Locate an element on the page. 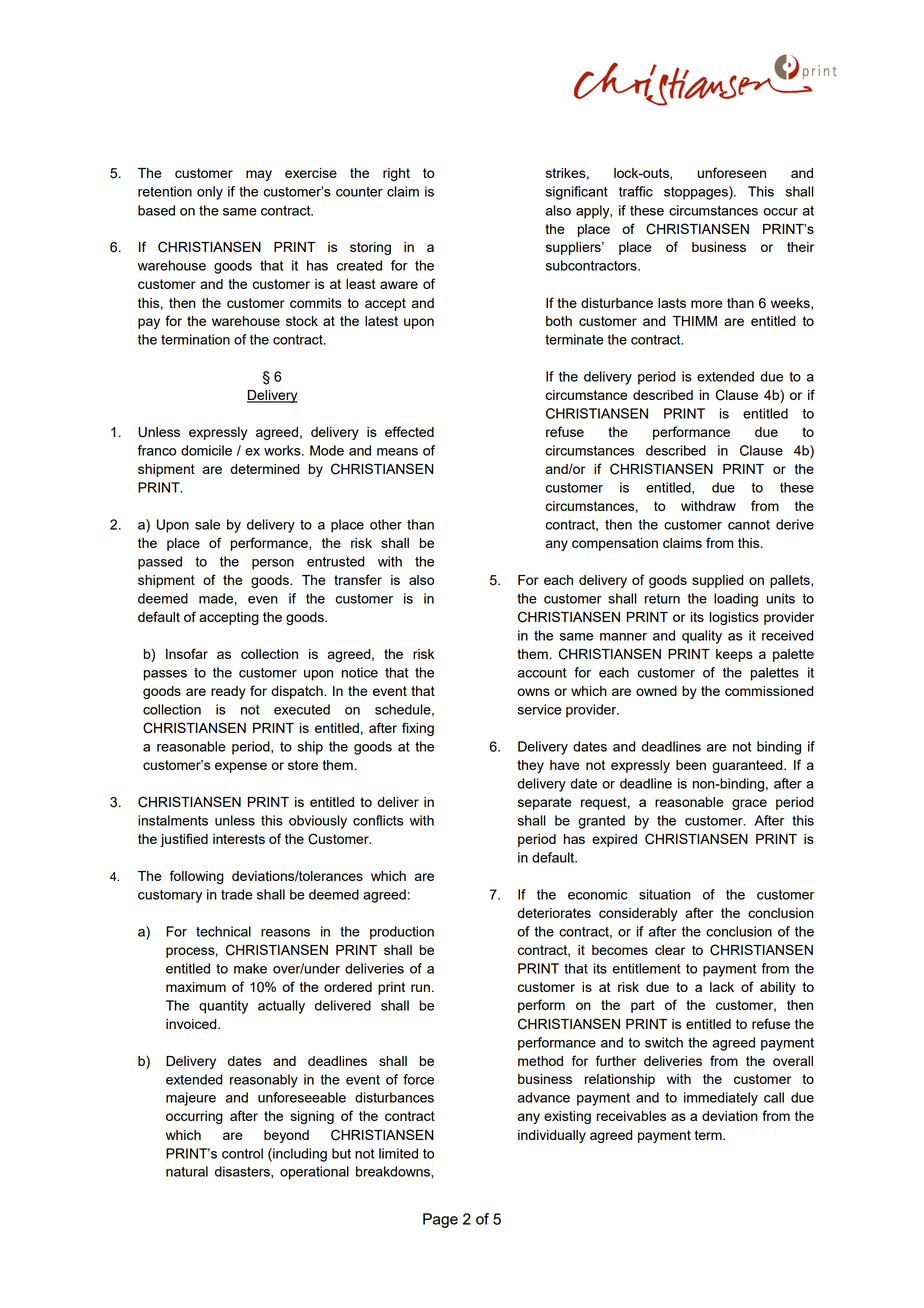  immediately is located at coordinates (721, 1099).
